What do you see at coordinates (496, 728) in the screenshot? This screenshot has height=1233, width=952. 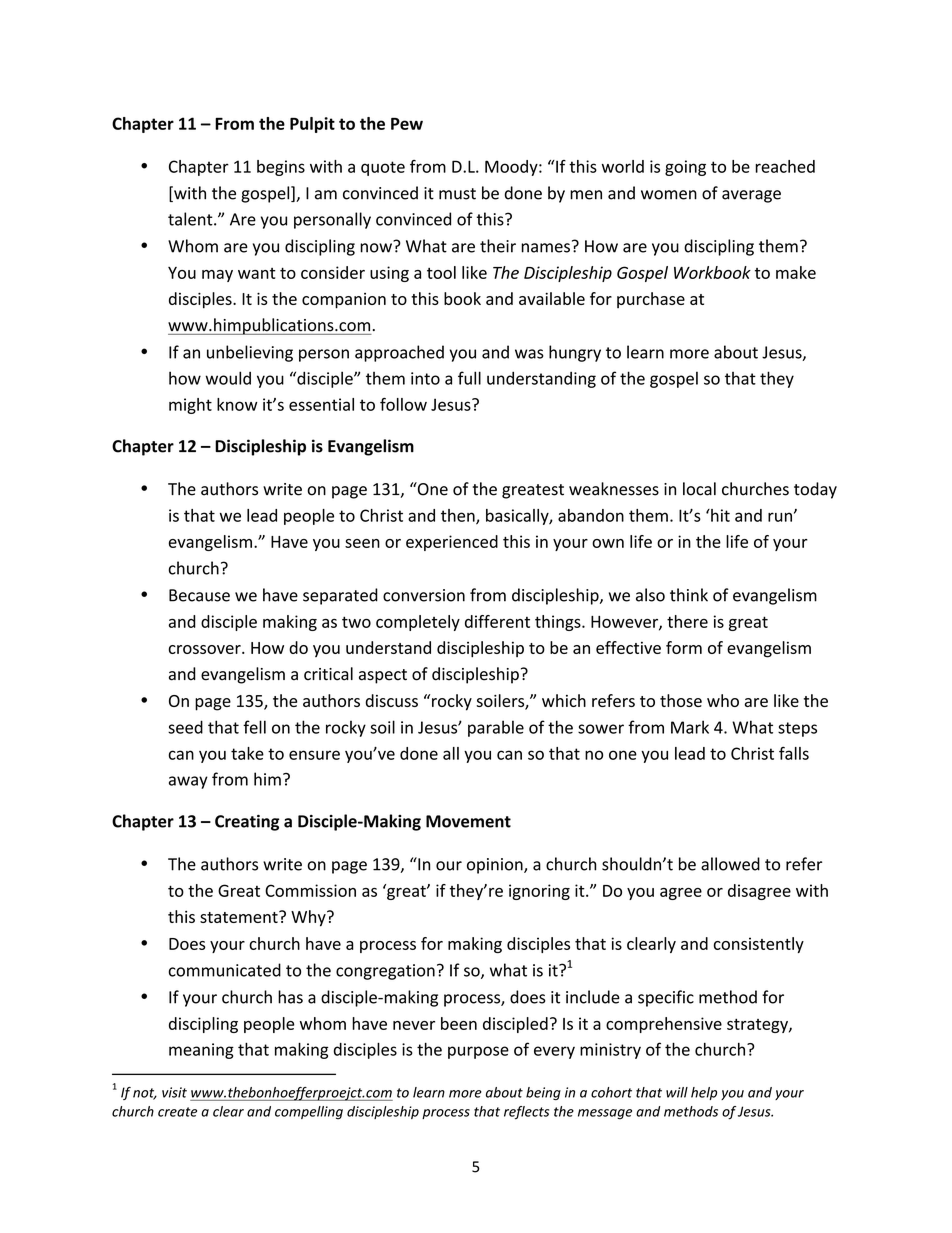 I see `parable` at bounding box center [496, 728].
